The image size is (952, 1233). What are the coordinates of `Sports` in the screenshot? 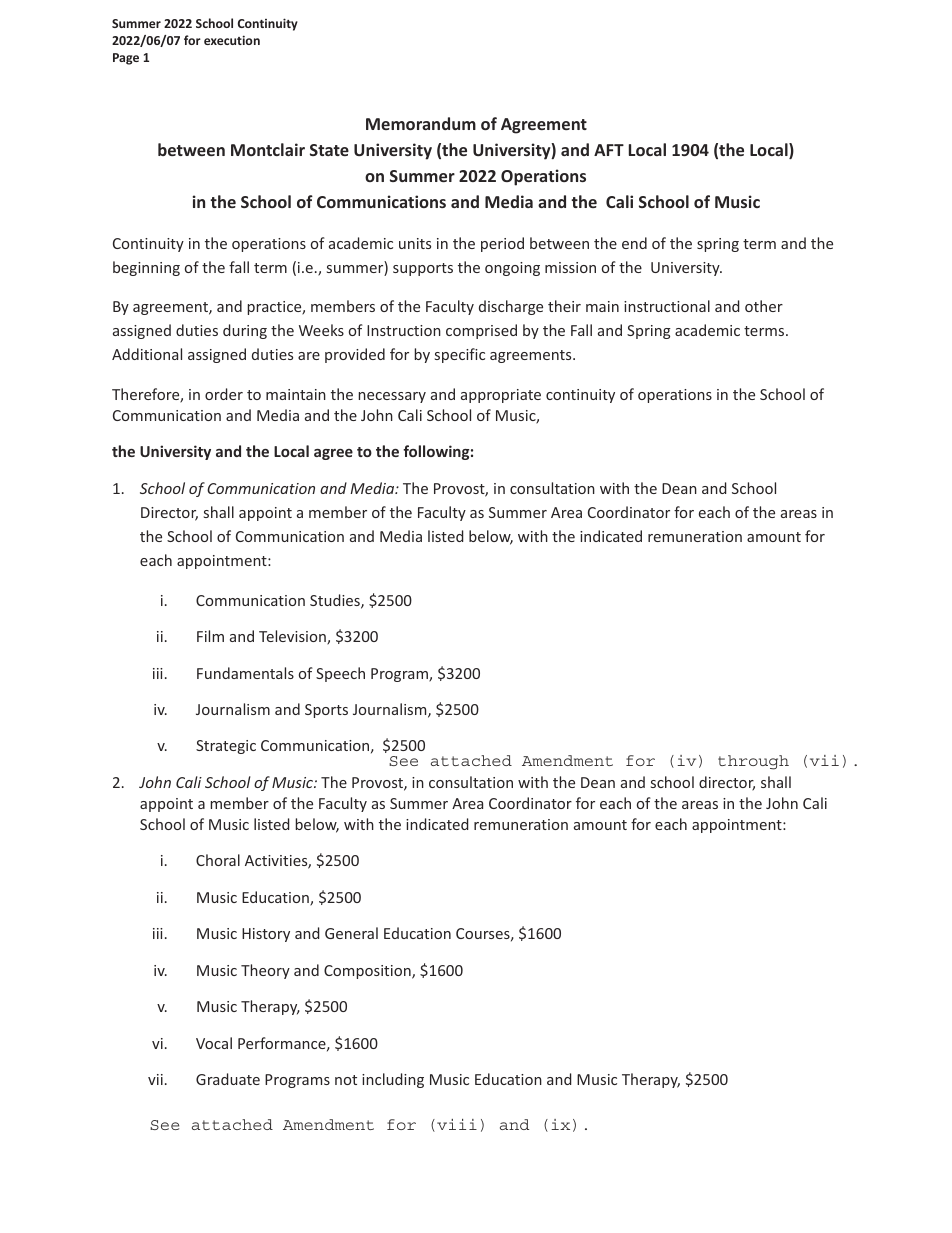 It's located at (326, 711).
